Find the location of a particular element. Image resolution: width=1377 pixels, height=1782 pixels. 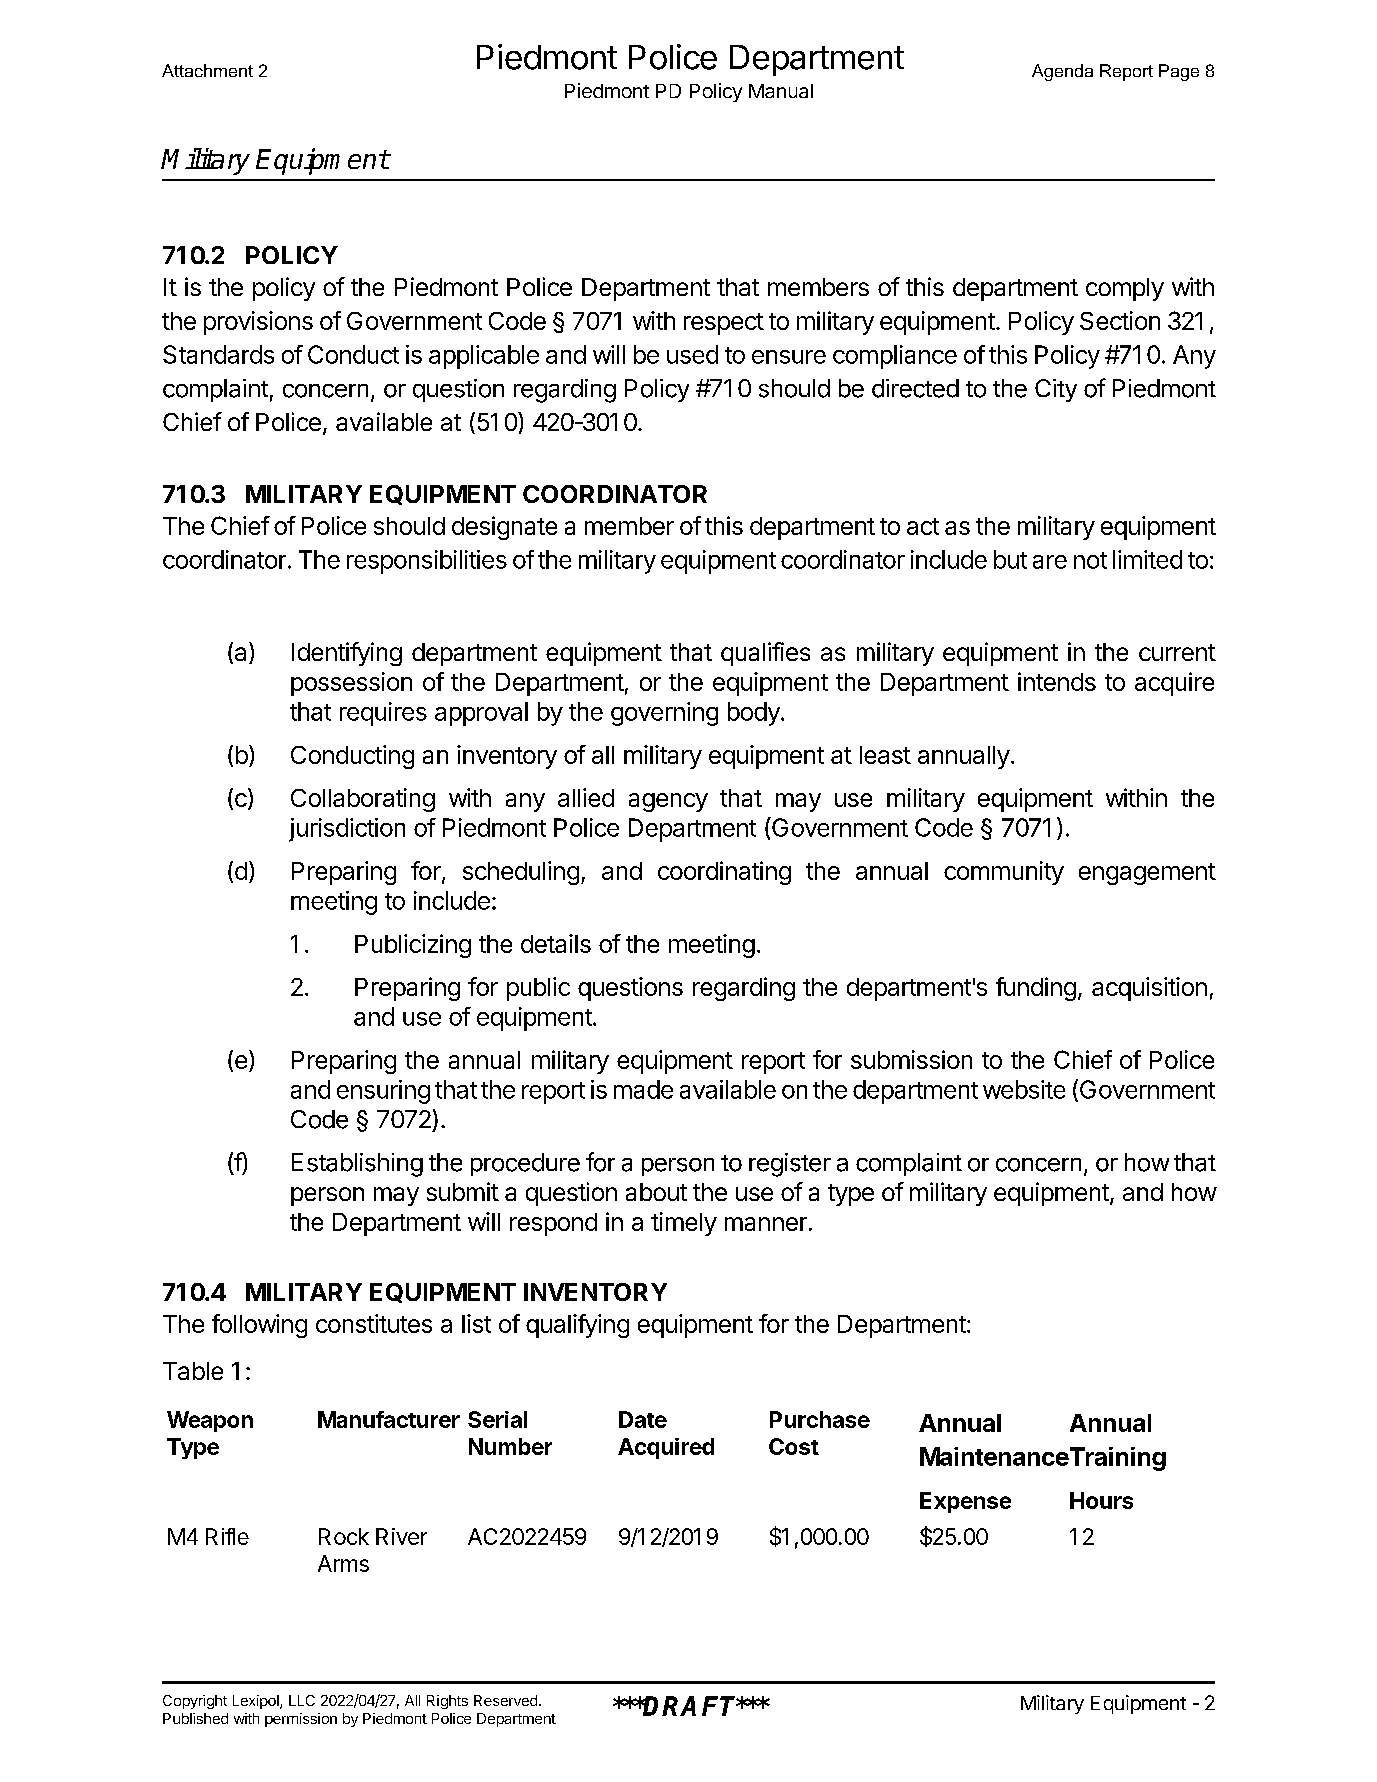

coordinating is located at coordinates (724, 873).
